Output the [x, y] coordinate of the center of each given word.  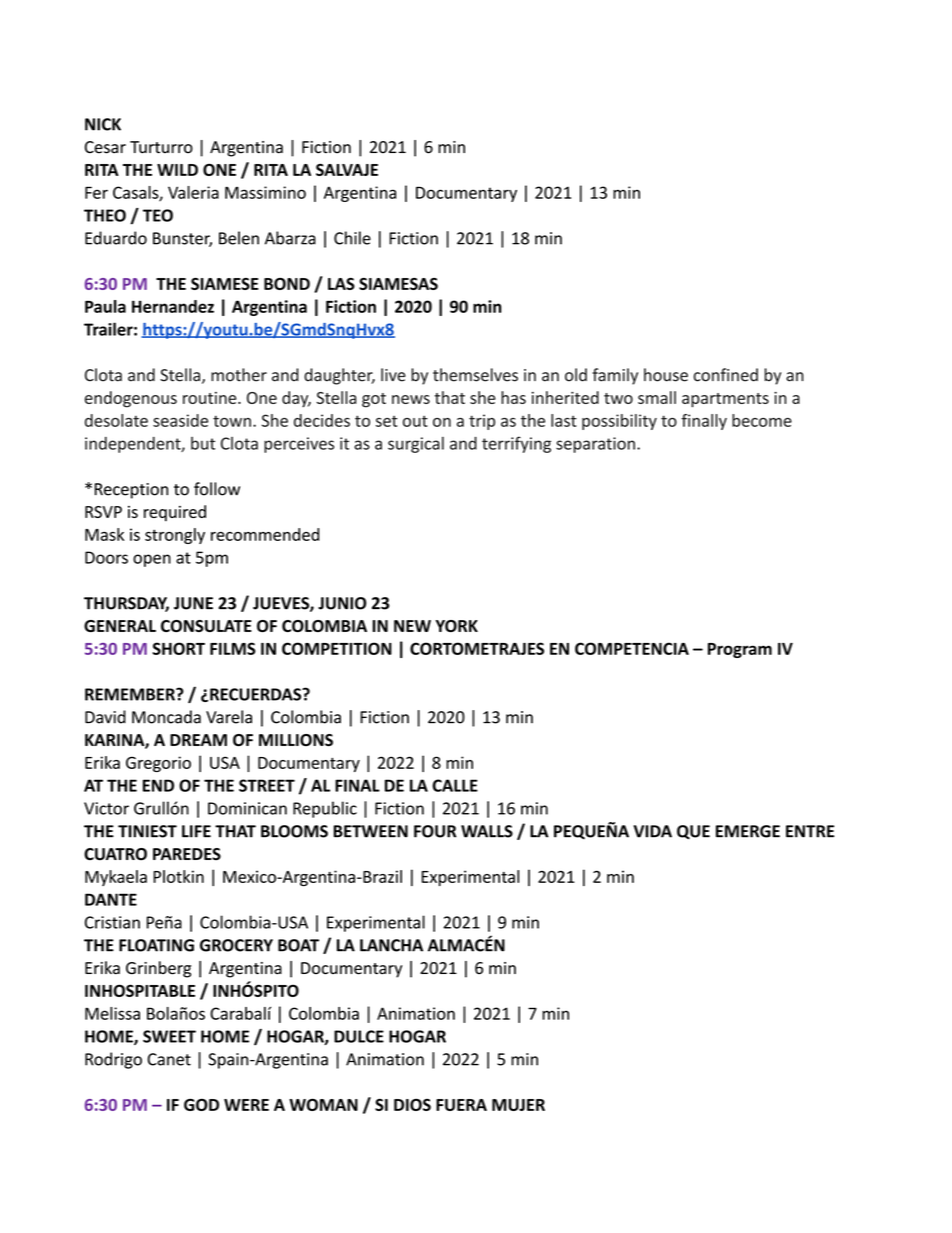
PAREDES [187, 854]
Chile [352, 238]
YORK [456, 626]
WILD [177, 170]
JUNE [193, 603]
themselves [475, 375]
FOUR [435, 831]
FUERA [461, 1105]
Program [740, 650]
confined [726, 375]
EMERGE [748, 831]
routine [211, 398]
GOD [201, 1105]
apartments [725, 400]
